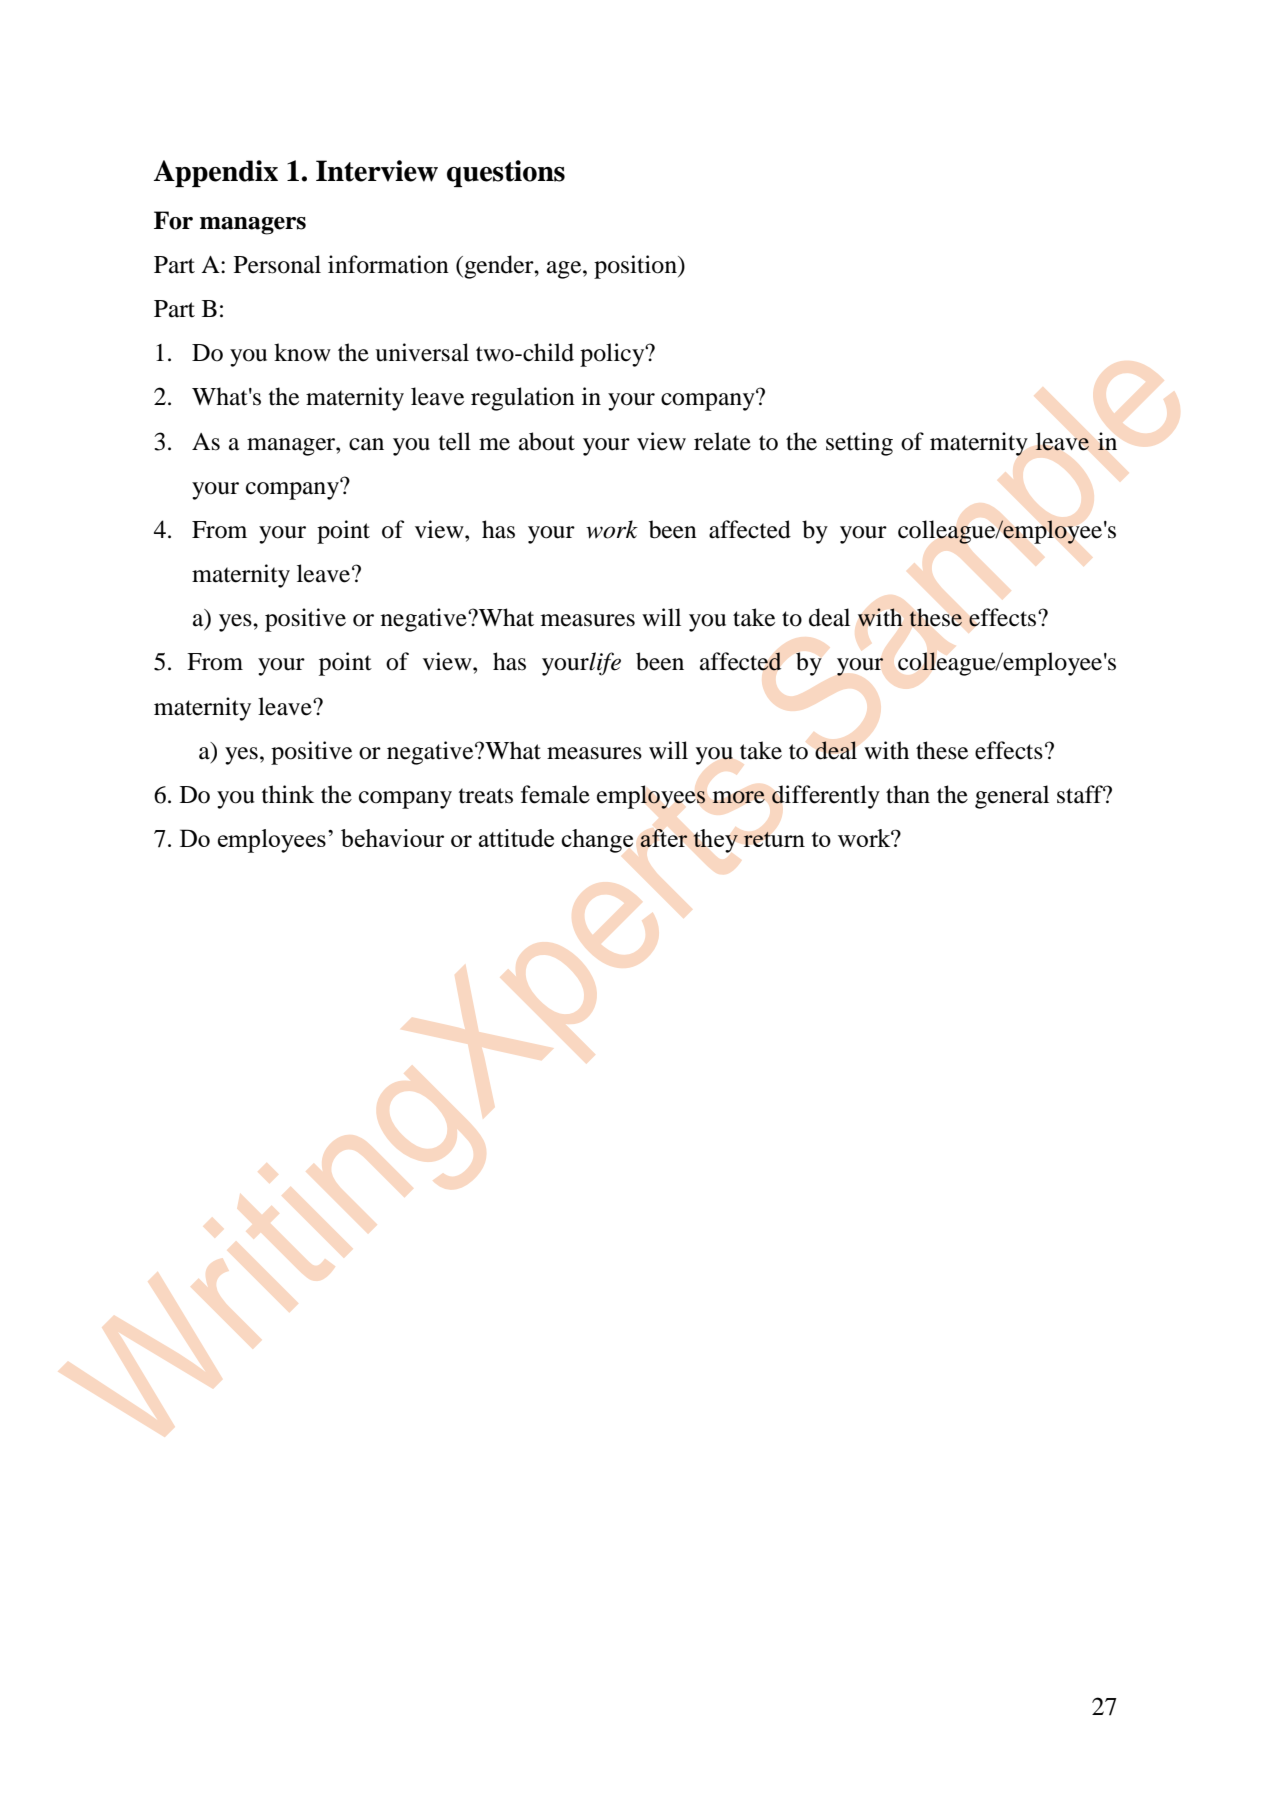 Image resolution: width=1271 pixels, height=1797 pixels. What do you see at coordinates (636, 267) in the image?
I see `position` at bounding box center [636, 267].
